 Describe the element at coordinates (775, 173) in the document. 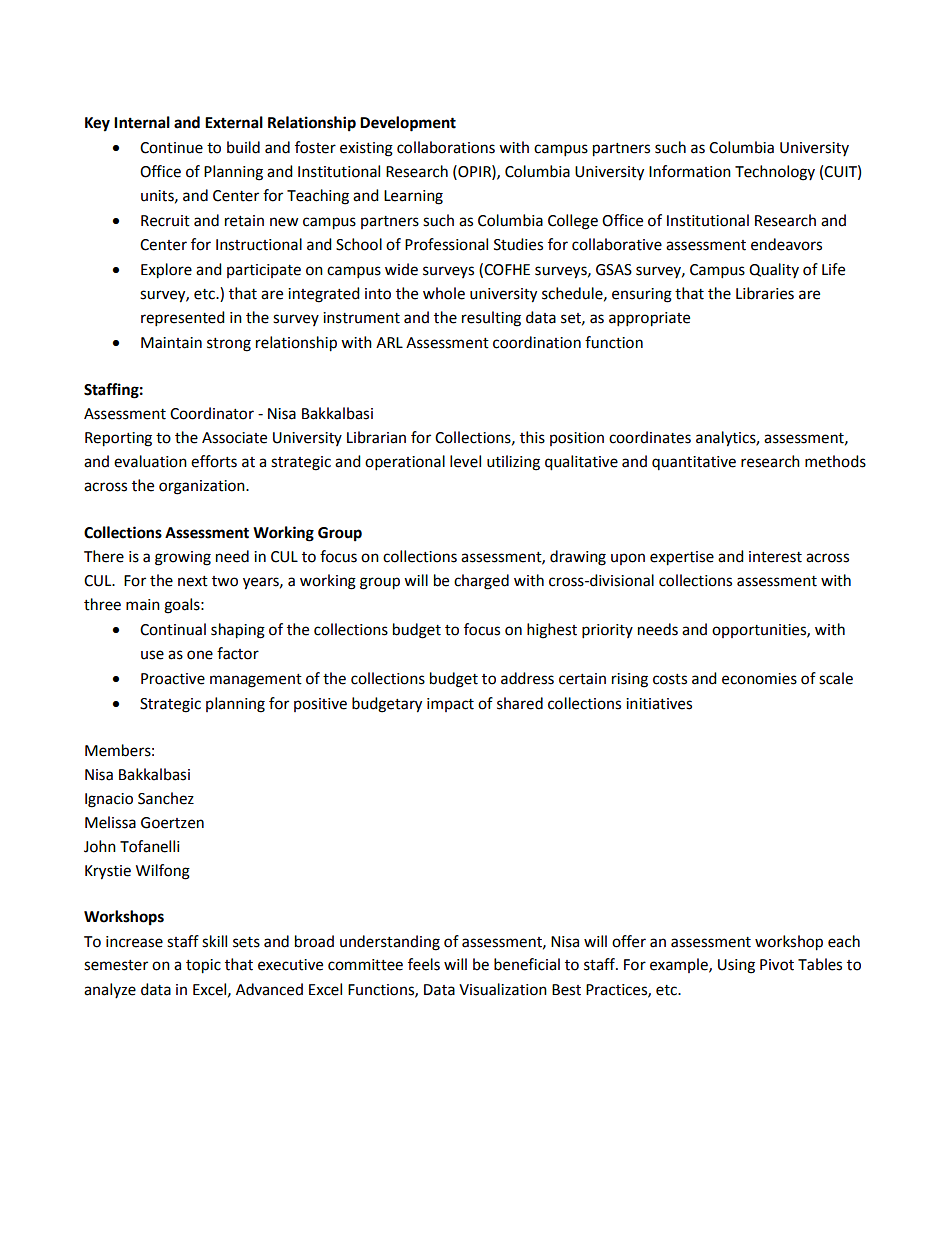

I see `Technology` at that location.
